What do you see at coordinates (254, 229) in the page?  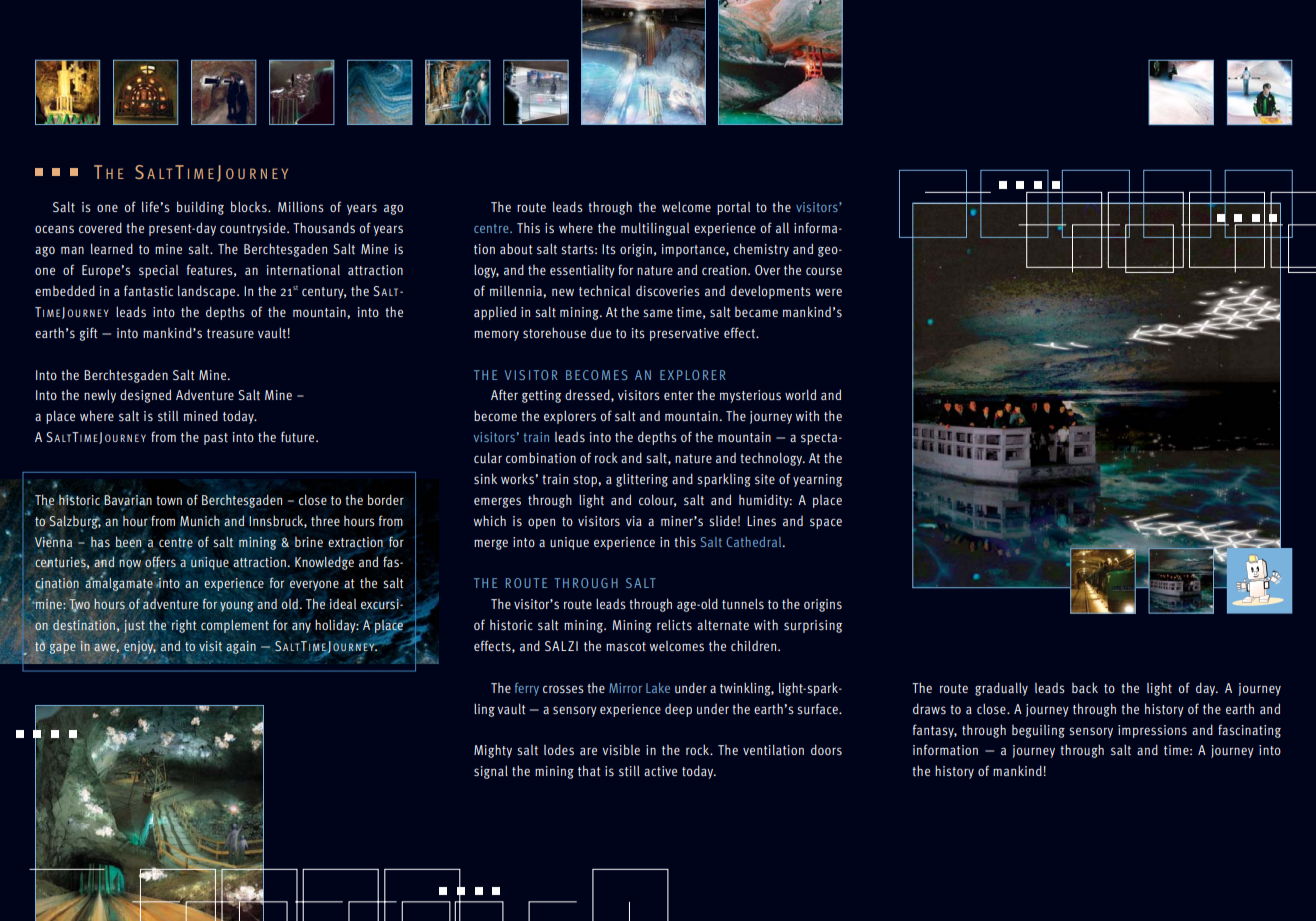 I see `countryside` at bounding box center [254, 229].
